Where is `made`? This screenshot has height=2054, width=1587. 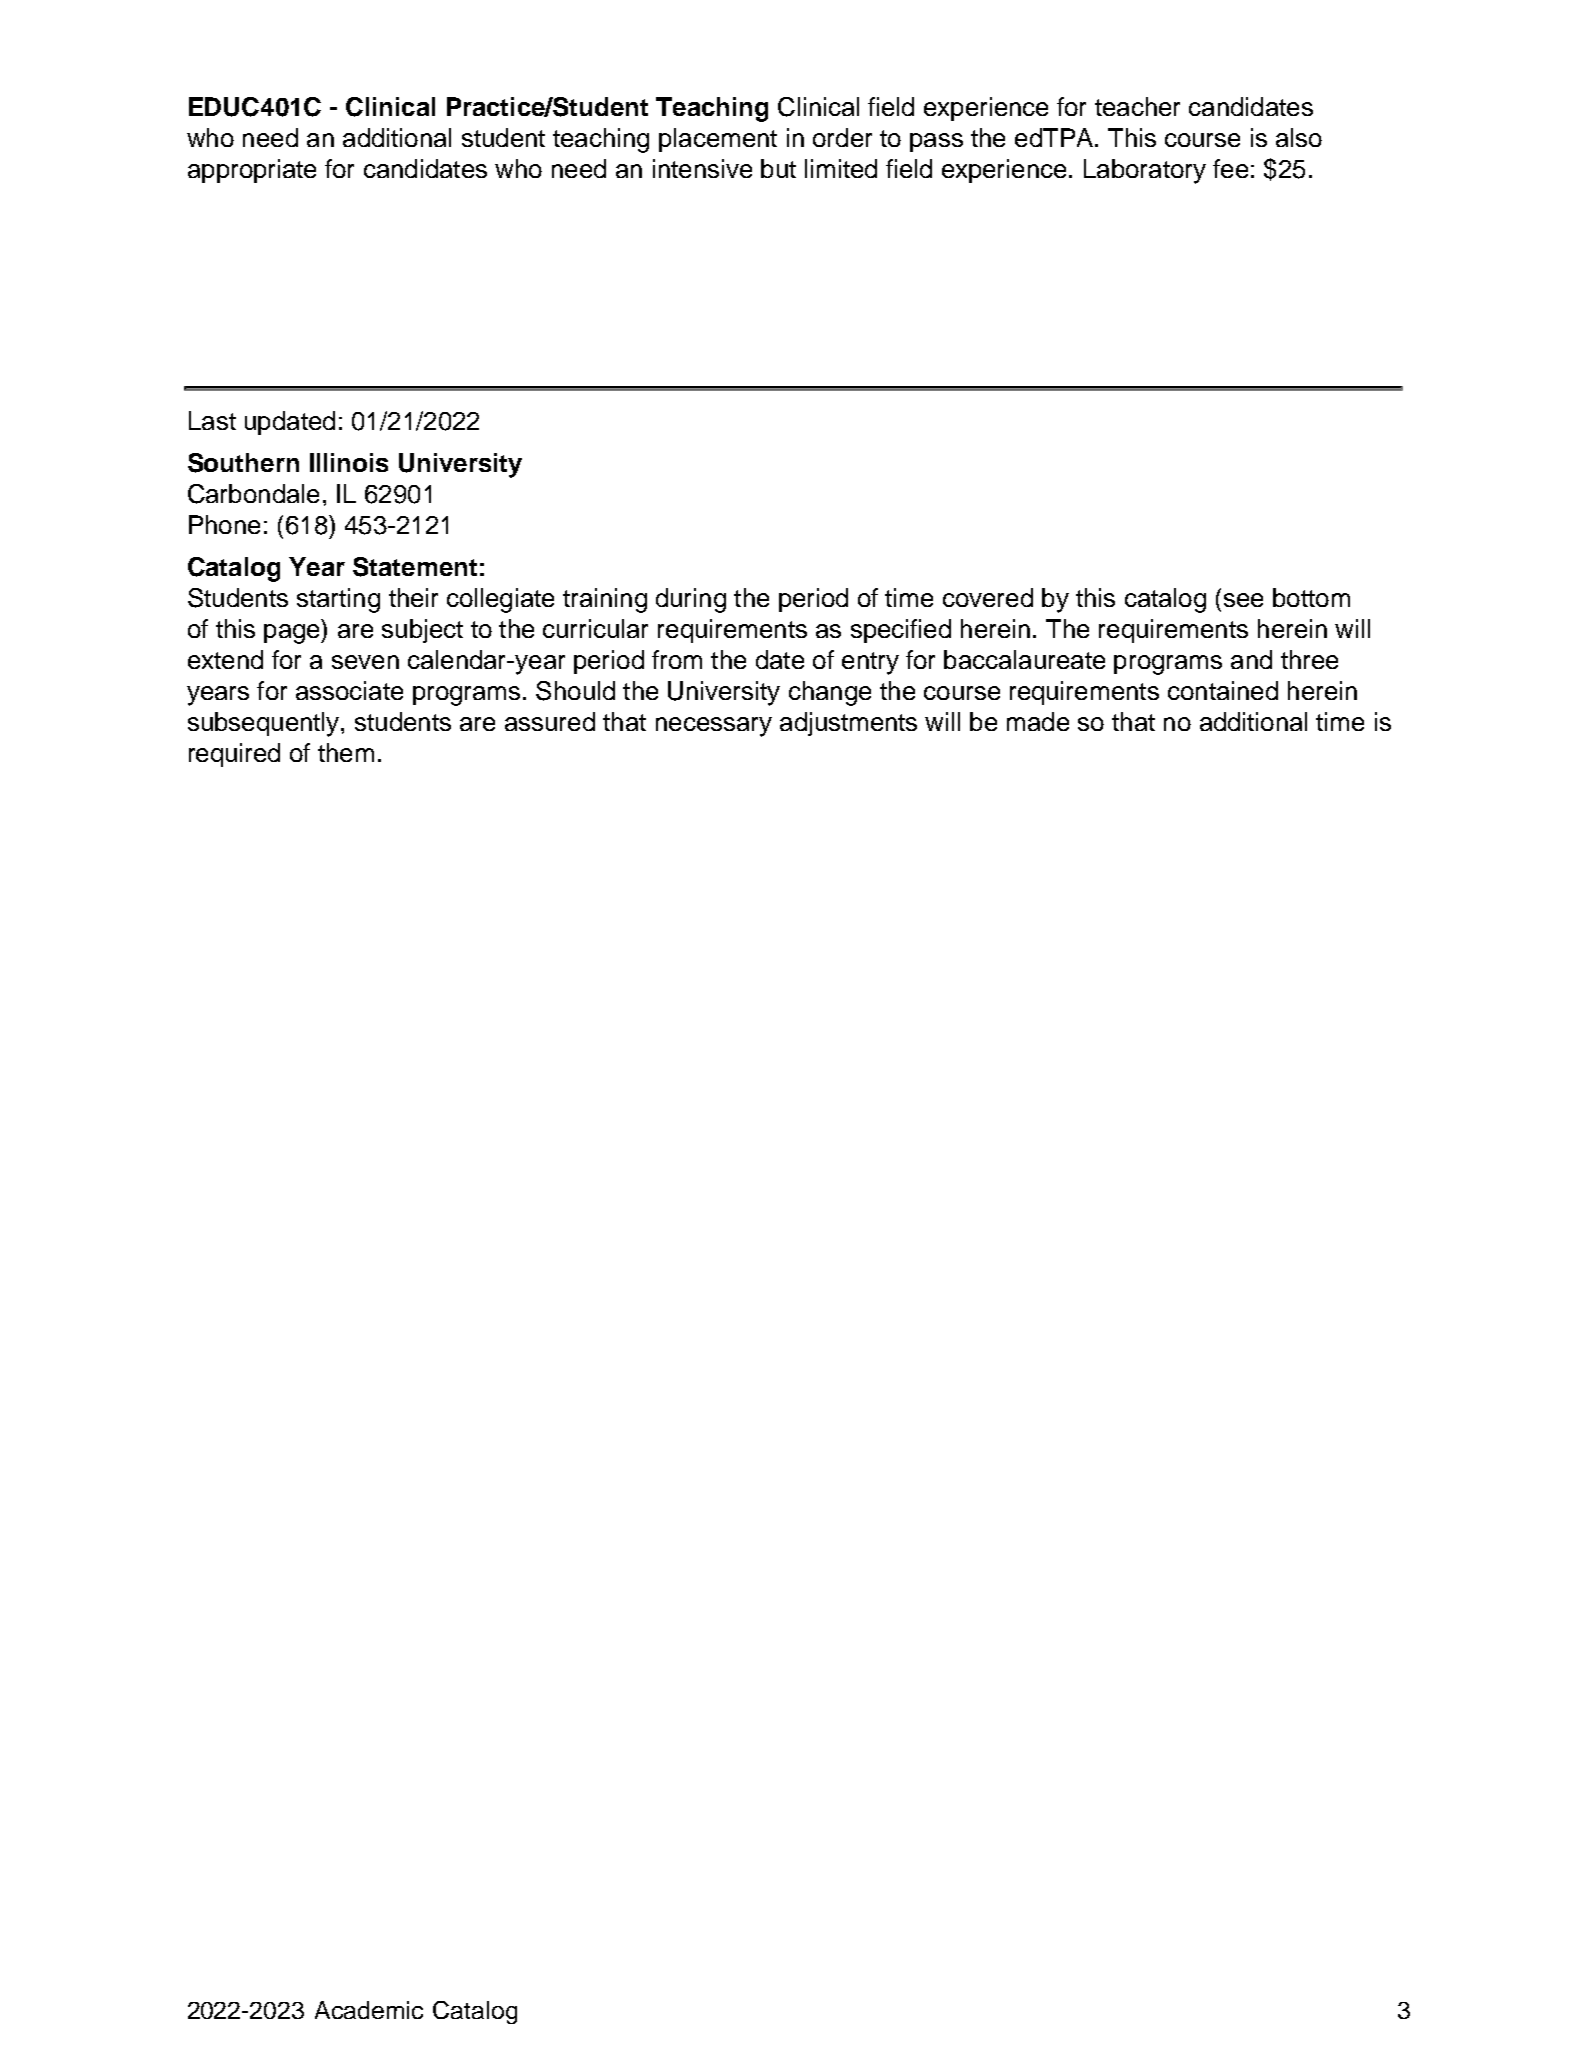
made is located at coordinates (1038, 721).
